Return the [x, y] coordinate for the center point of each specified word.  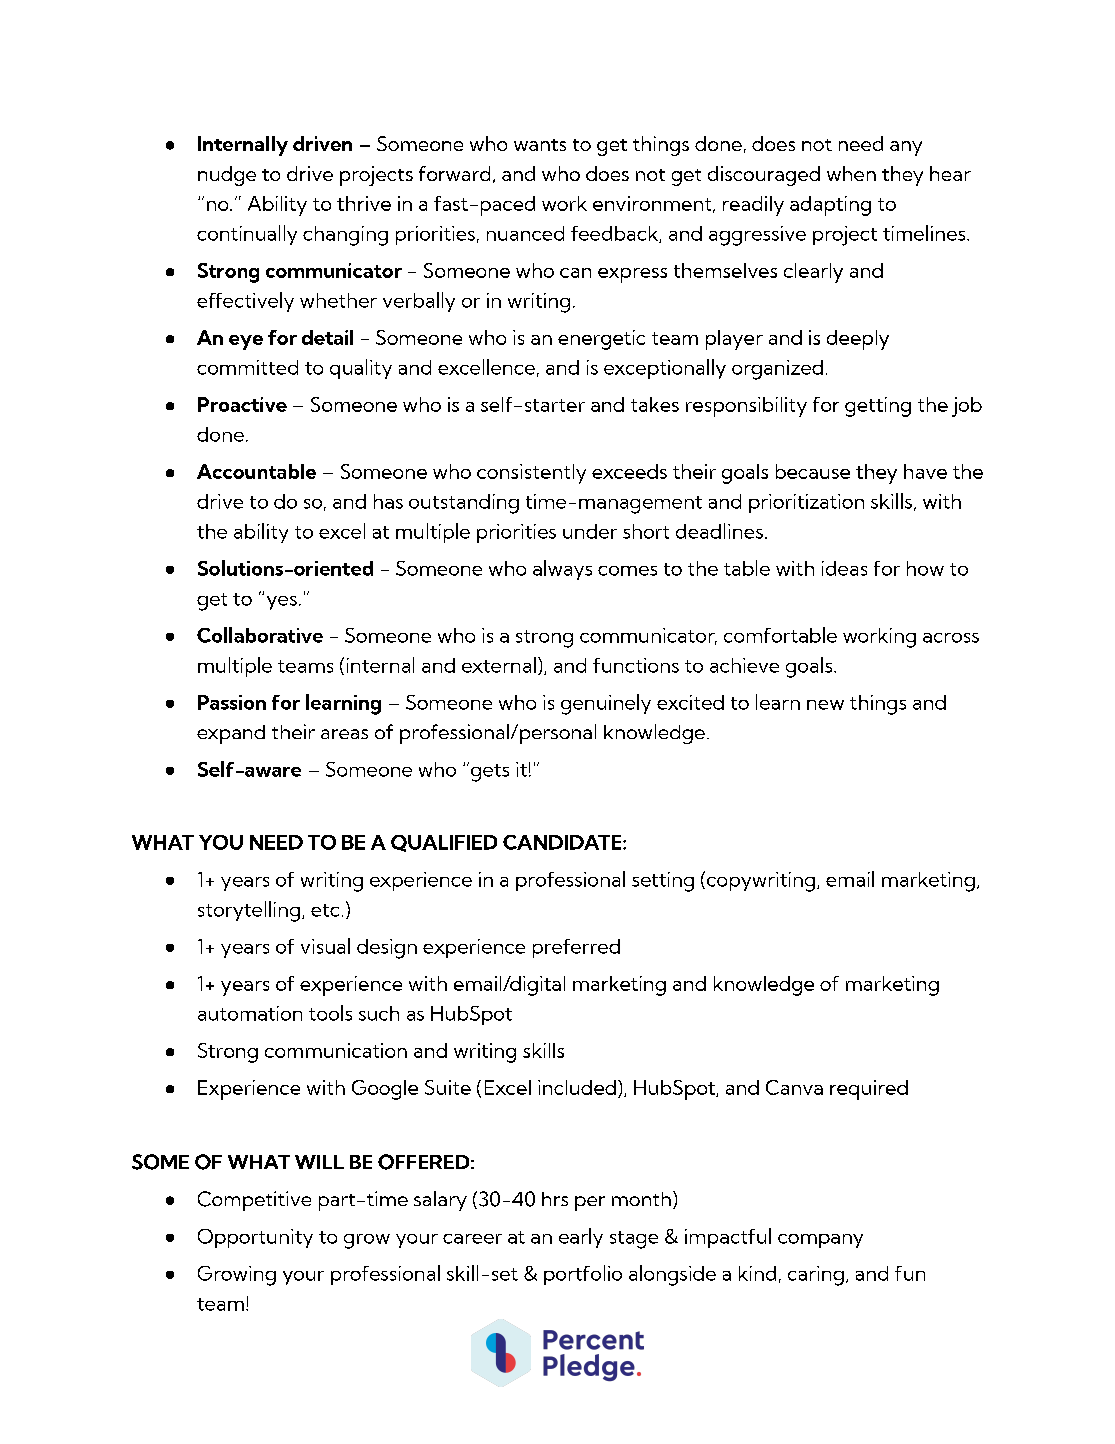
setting [663, 882]
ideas [844, 568]
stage [634, 1240]
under [590, 531]
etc [325, 910]
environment [653, 204]
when [851, 173]
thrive [364, 203]
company [820, 1241]
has [388, 501]
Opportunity [255, 1238]
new [825, 705]
